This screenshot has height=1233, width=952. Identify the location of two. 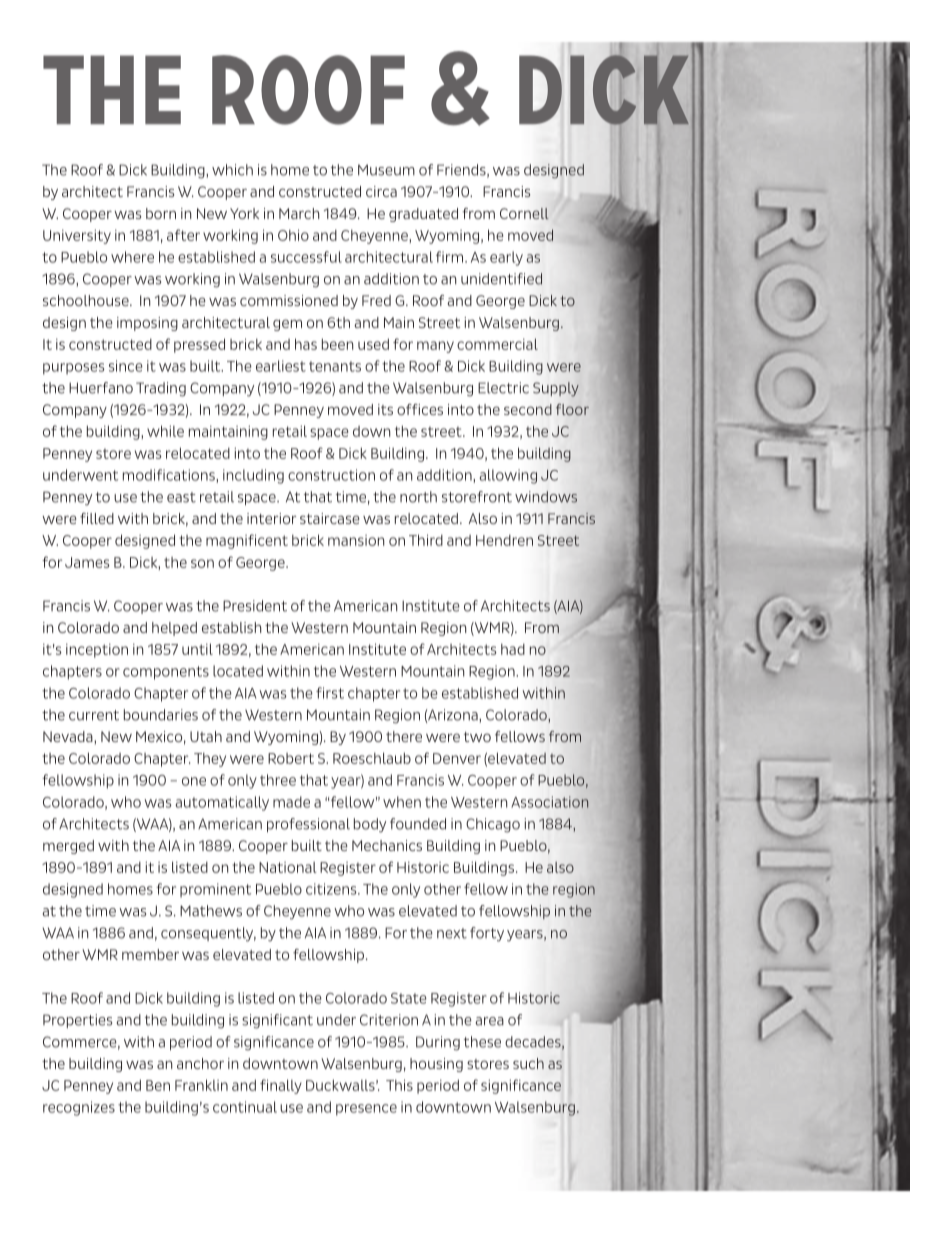
(477, 737).
